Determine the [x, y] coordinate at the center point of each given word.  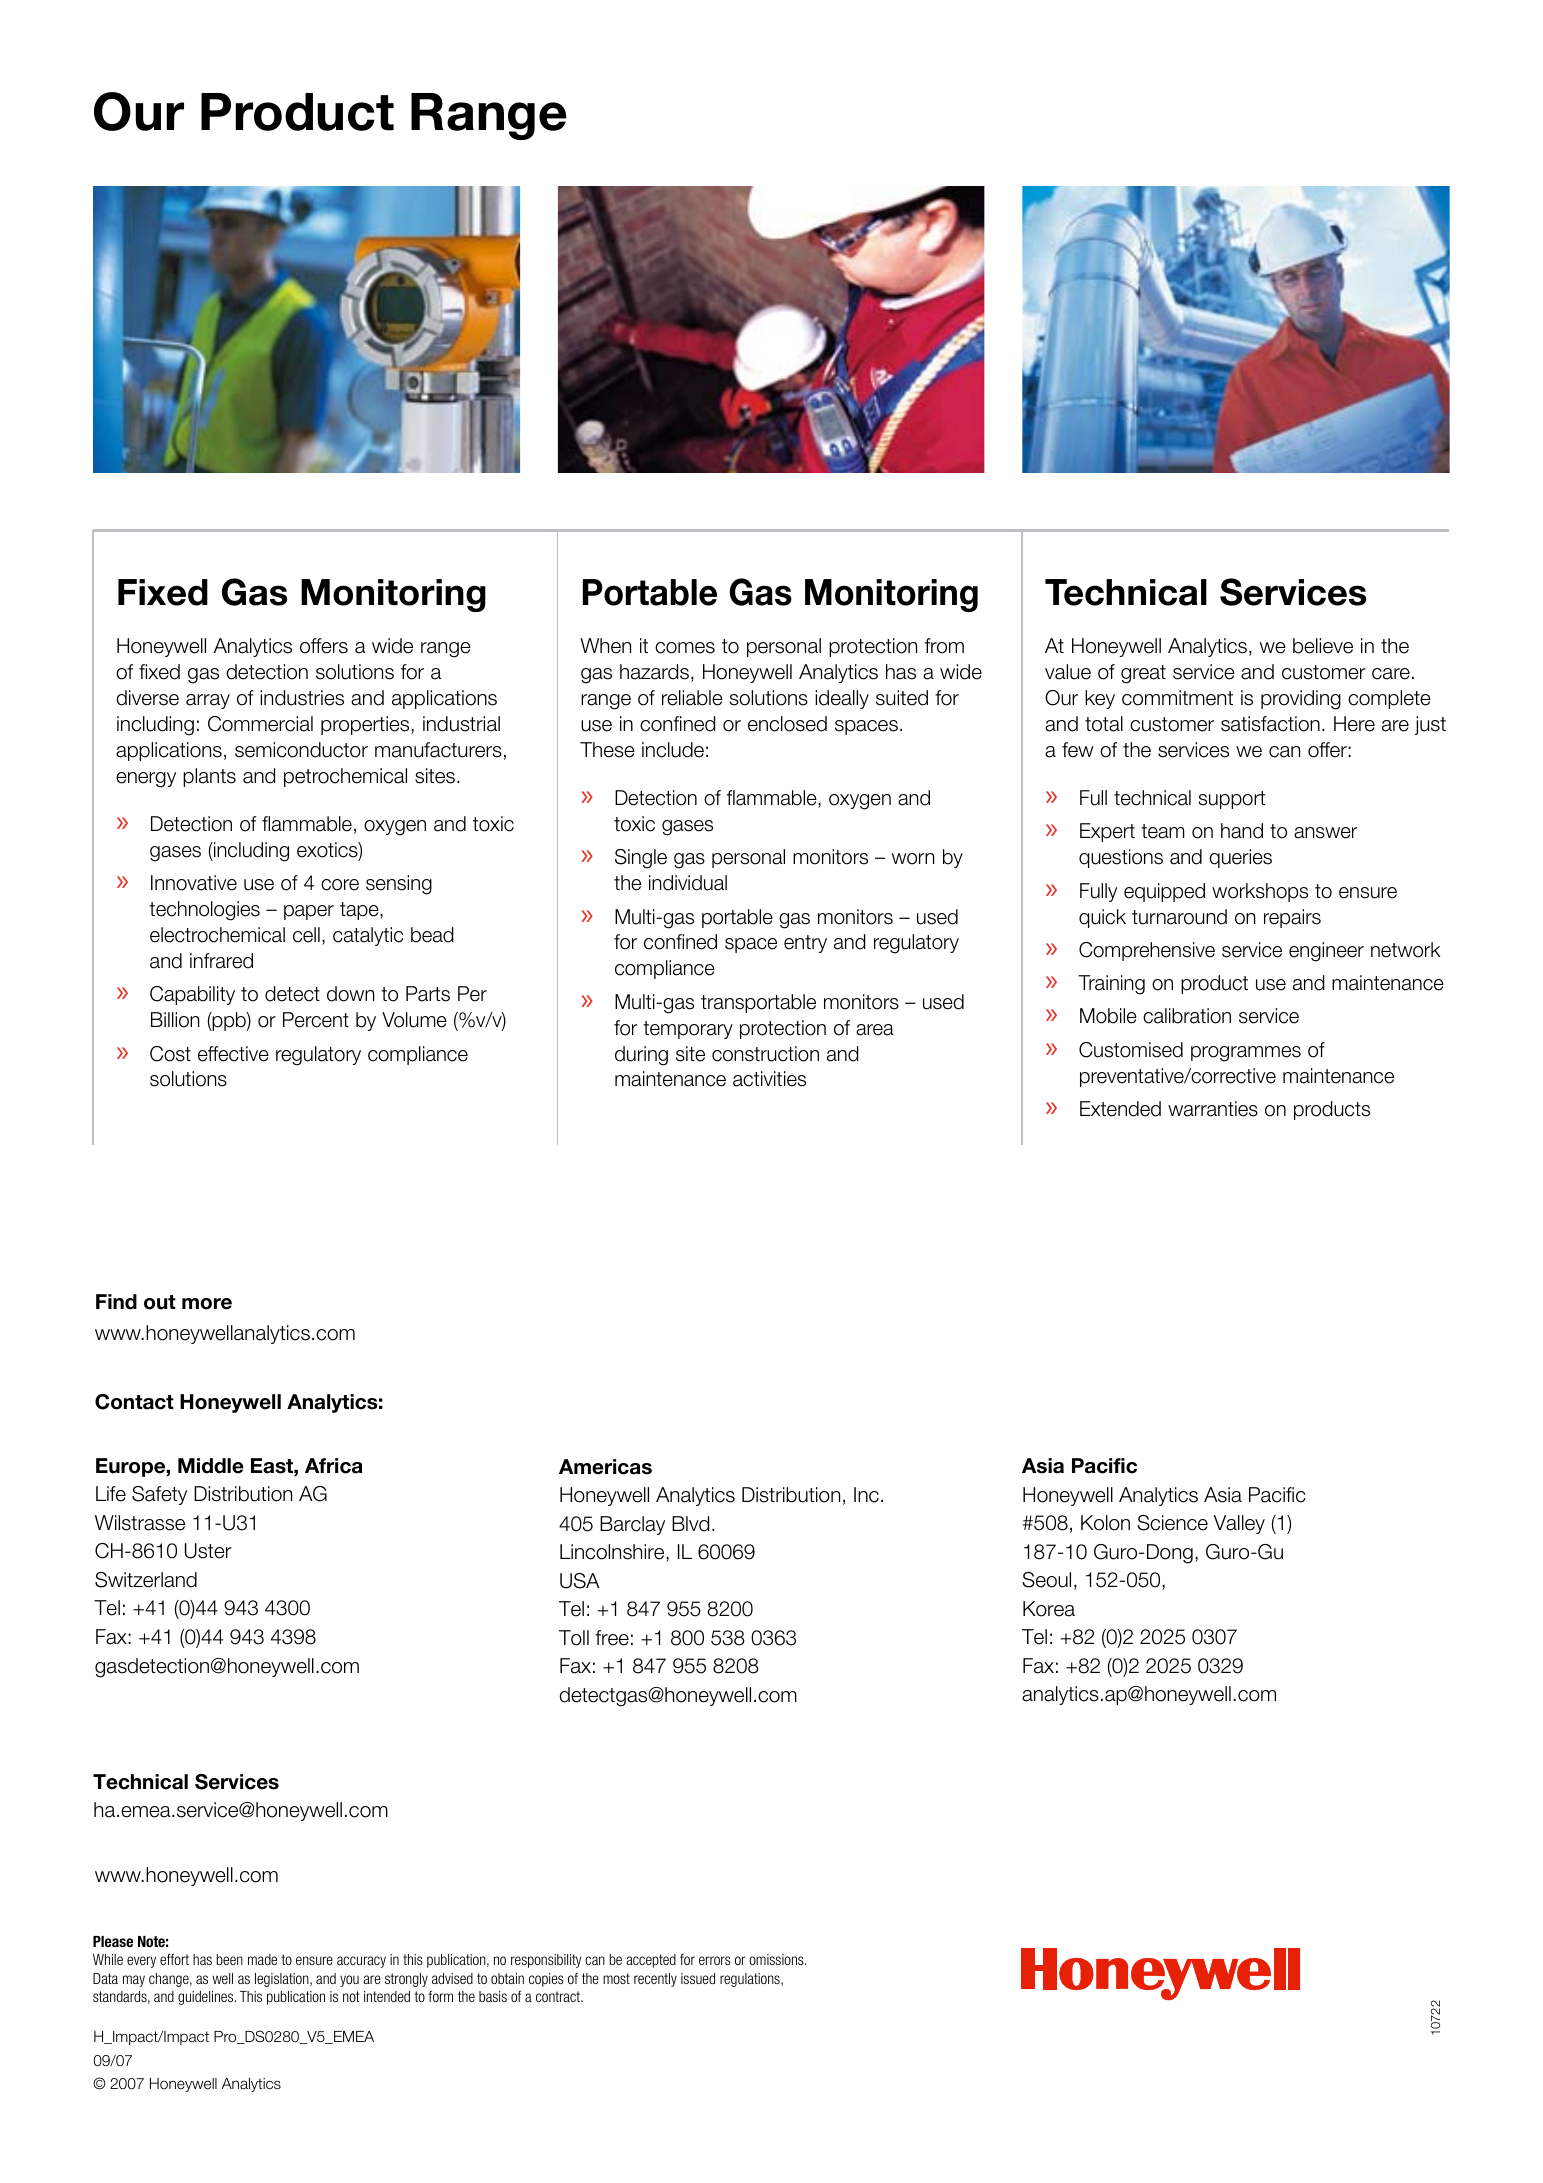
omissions [777, 1959]
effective [233, 1054]
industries [302, 698]
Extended [1120, 1109]
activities [769, 1079]
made [262, 1959]
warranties [1213, 1109]
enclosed [787, 724]
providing [1301, 700]
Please [113, 1941]
